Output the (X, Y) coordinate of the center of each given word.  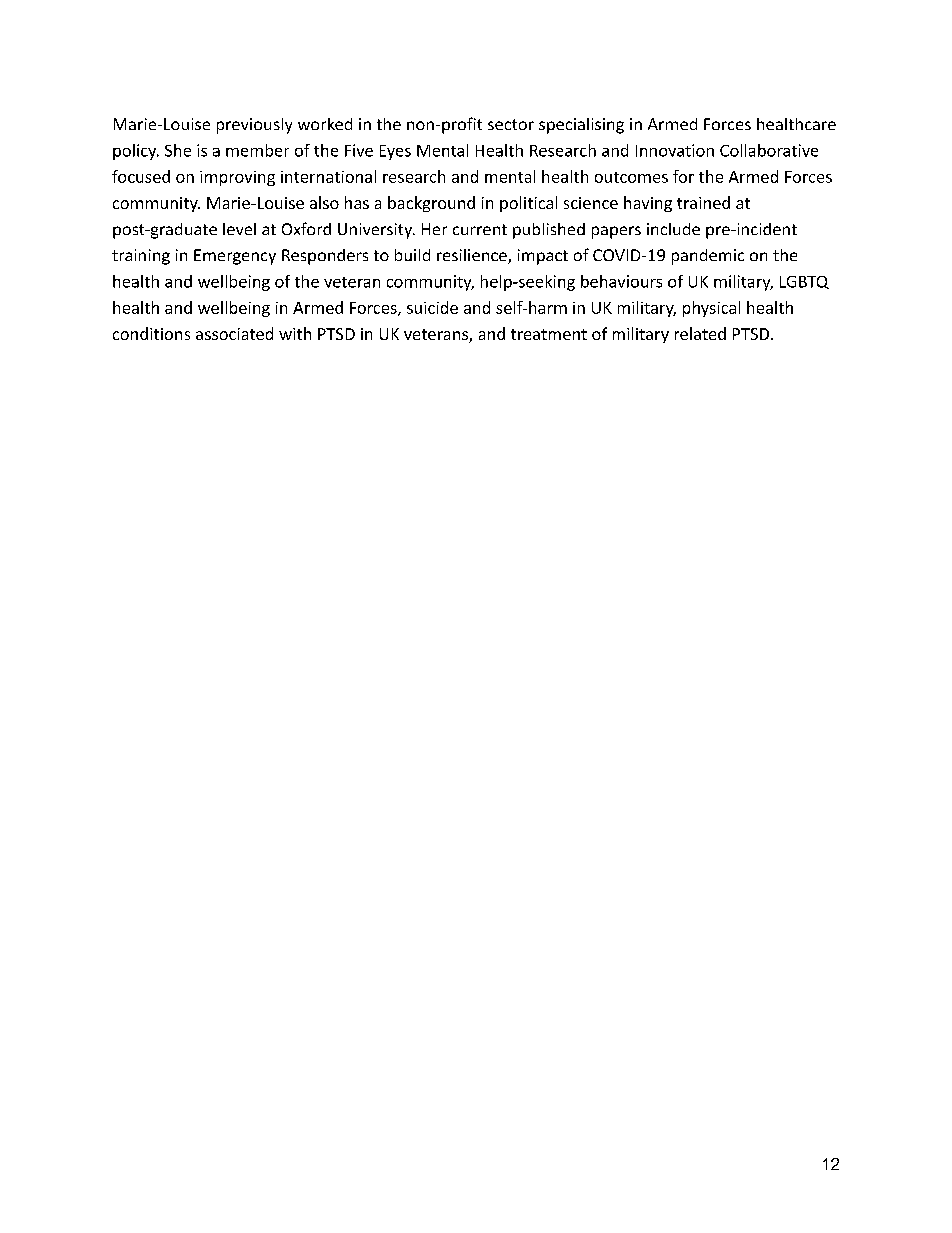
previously (254, 126)
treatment (549, 334)
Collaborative (769, 150)
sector (511, 124)
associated (234, 333)
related (700, 333)
